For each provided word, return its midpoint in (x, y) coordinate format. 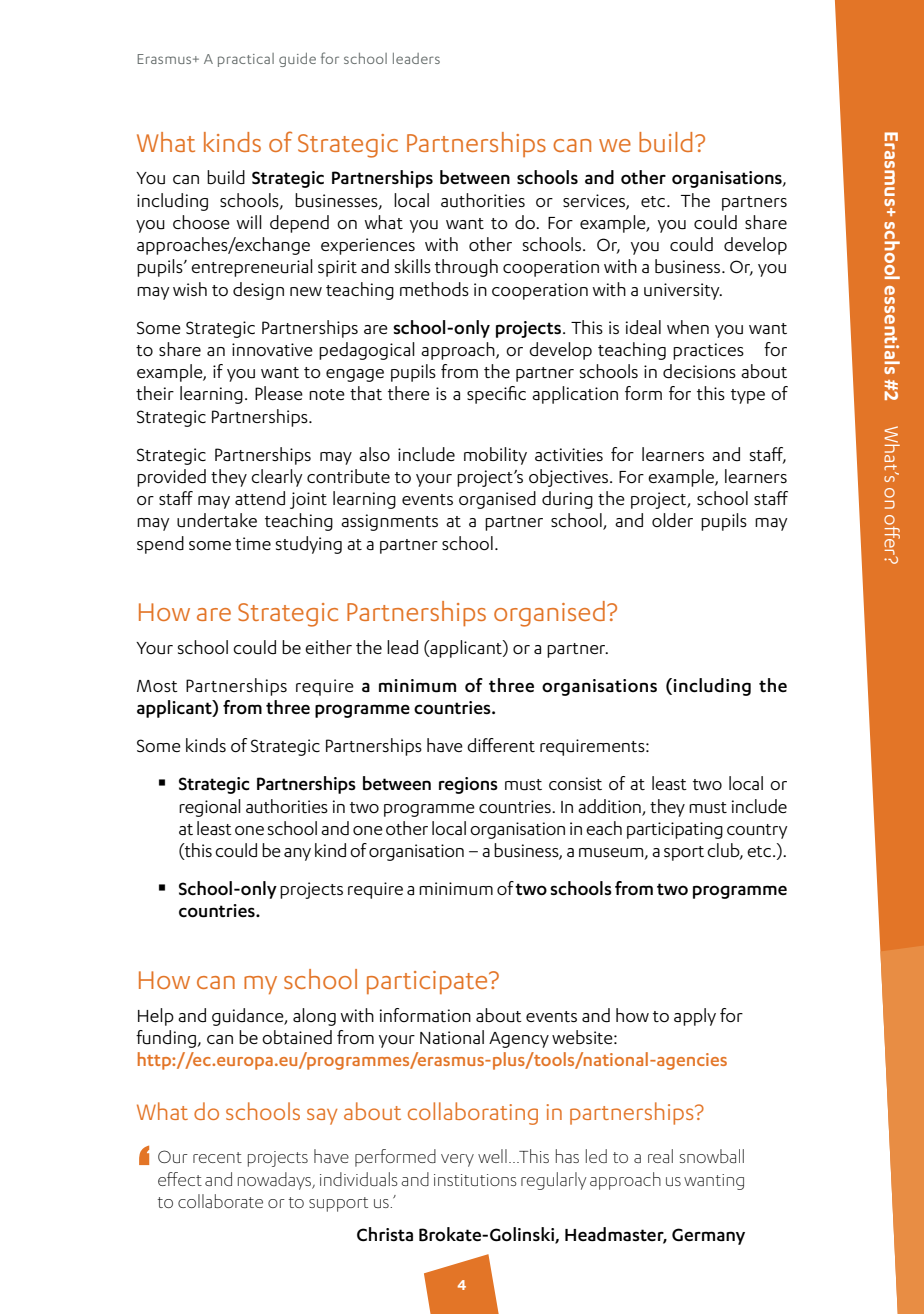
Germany (708, 1236)
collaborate (220, 1201)
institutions (475, 1180)
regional (210, 808)
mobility (495, 456)
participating (675, 830)
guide (297, 60)
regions (468, 785)
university (683, 291)
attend (260, 498)
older (672, 520)
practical (246, 60)
